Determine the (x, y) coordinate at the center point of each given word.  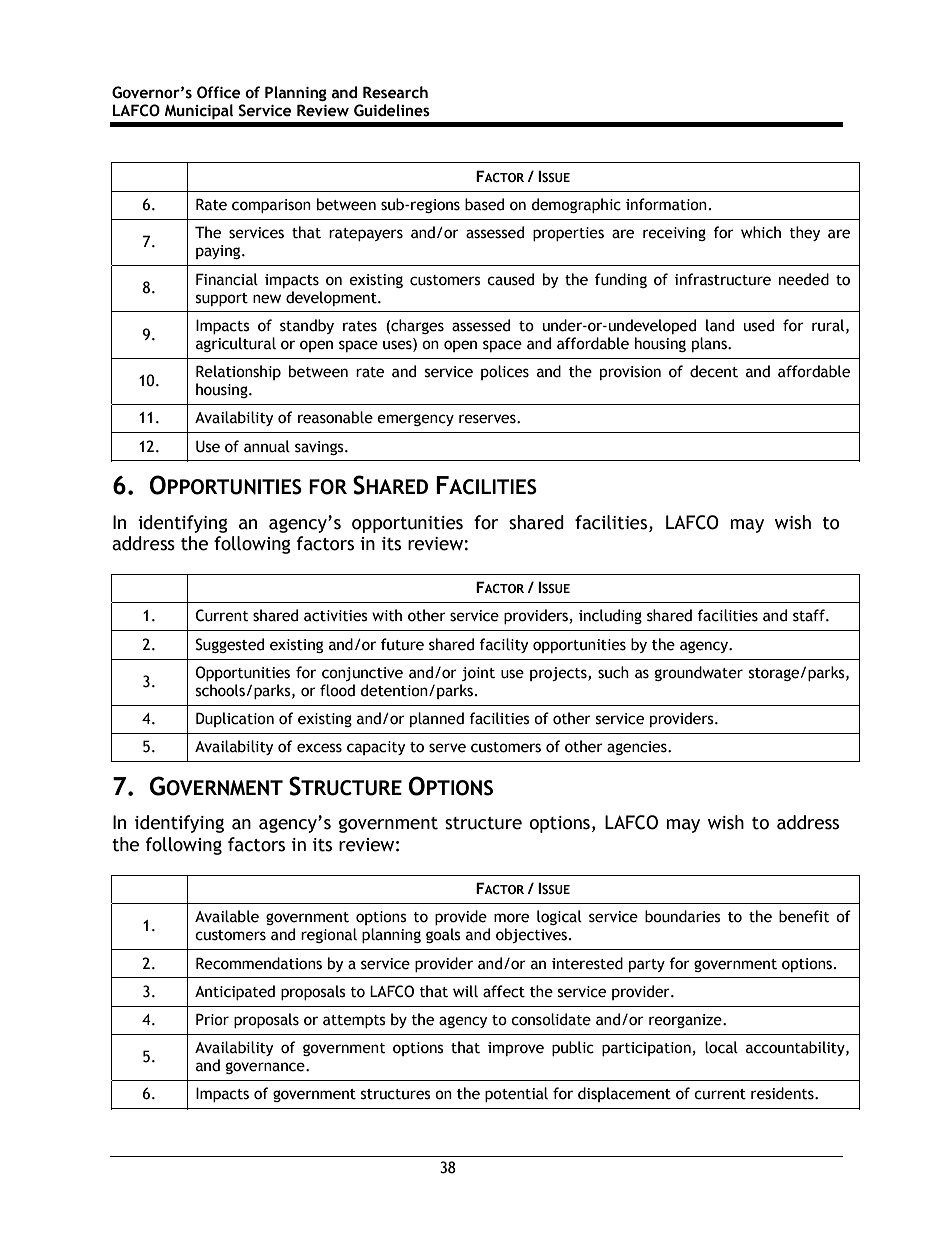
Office (219, 92)
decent (714, 371)
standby (307, 326)
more (511, 918)
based (484, 204)
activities (336, 616)
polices (505, 372)
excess (319, 748)
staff (810, 615)
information (666, 204)
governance (266, 1068)
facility (504, 645)
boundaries (683, 916)
